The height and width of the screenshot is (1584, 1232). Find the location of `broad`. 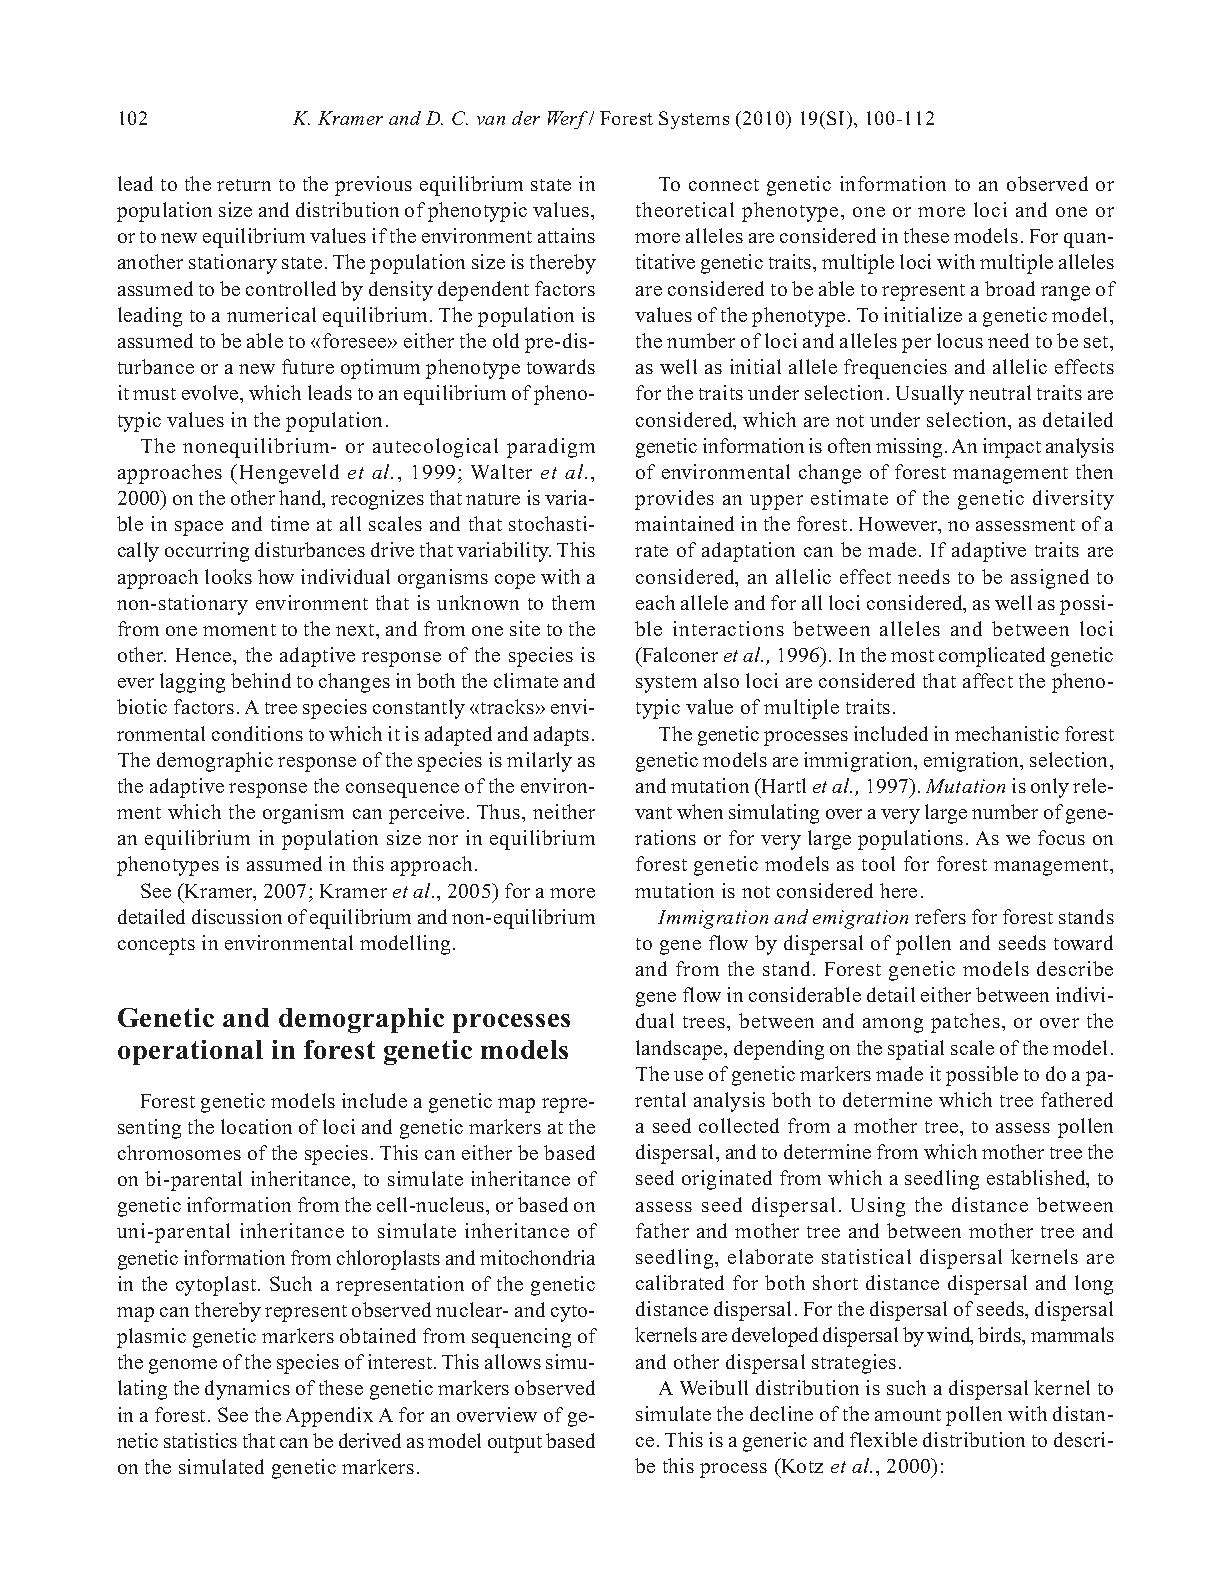

broad is located at coordinates (1010, 288).
